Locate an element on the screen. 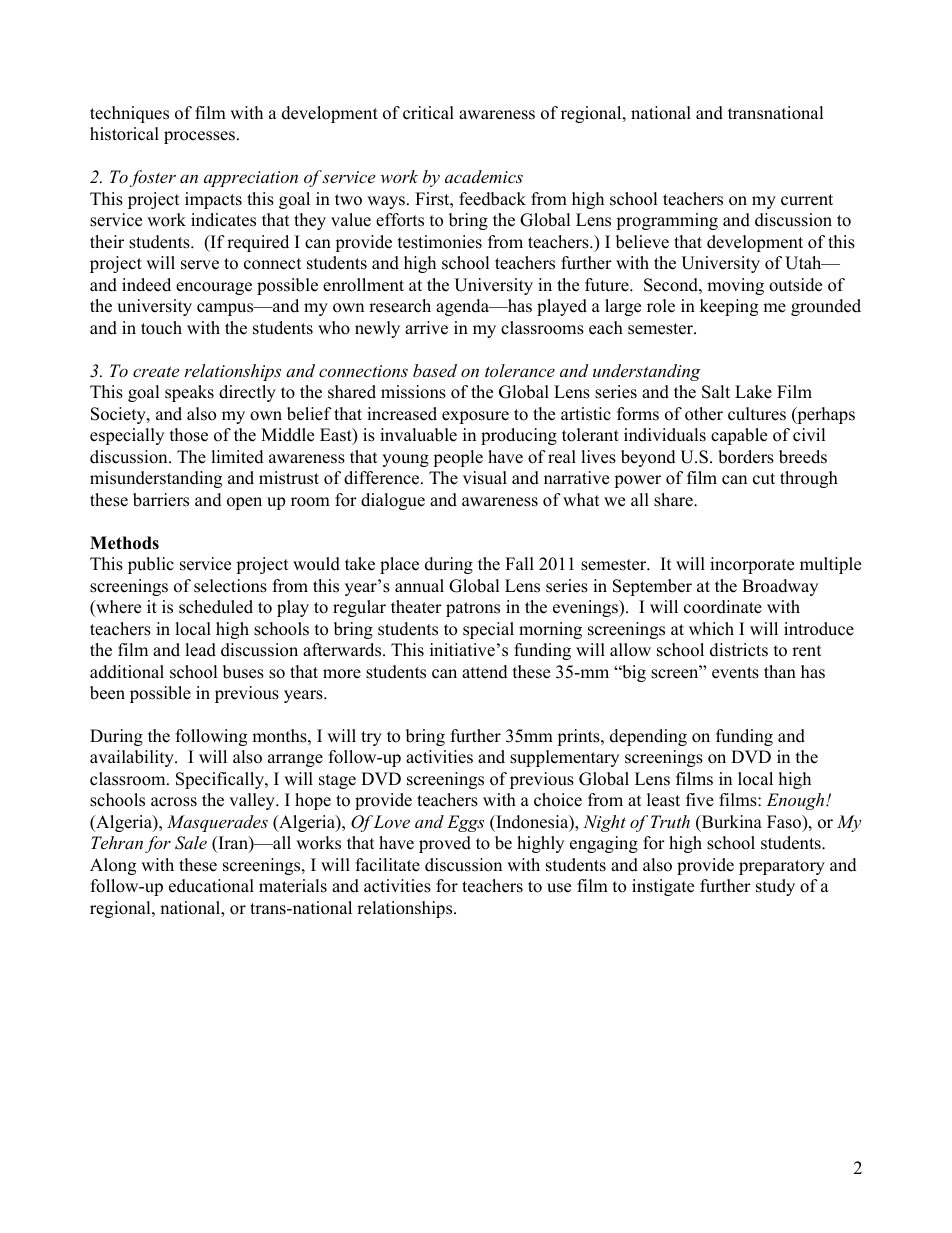  preparatory is located at coordinates (782, 867).
